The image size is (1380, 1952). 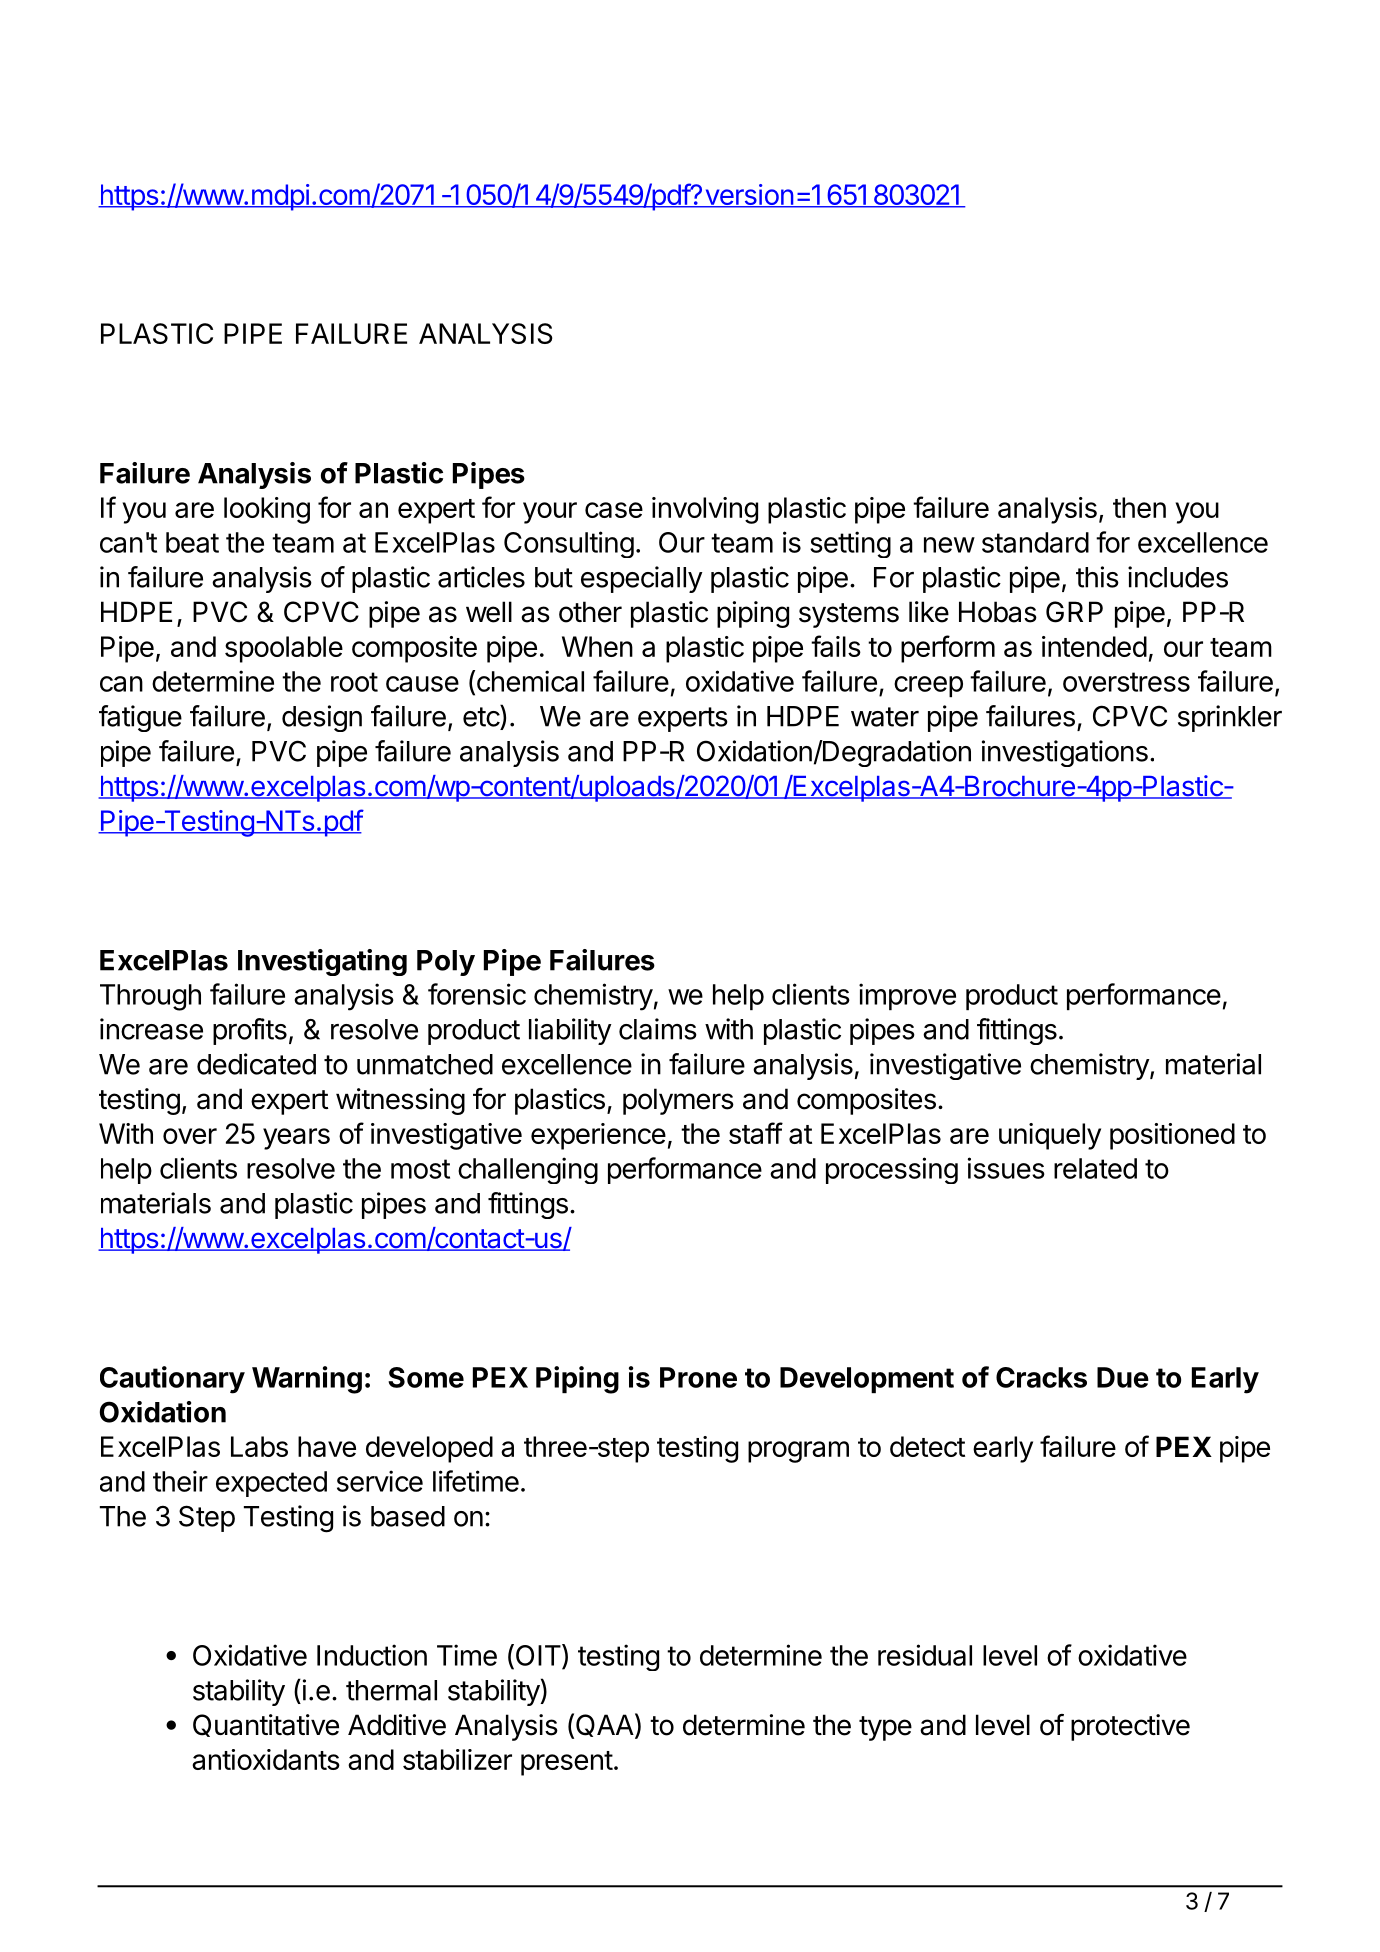 What do you see at coordinates (567, 1763) in the screenshot?
I see `present` at bounding box center [567, 1763].
